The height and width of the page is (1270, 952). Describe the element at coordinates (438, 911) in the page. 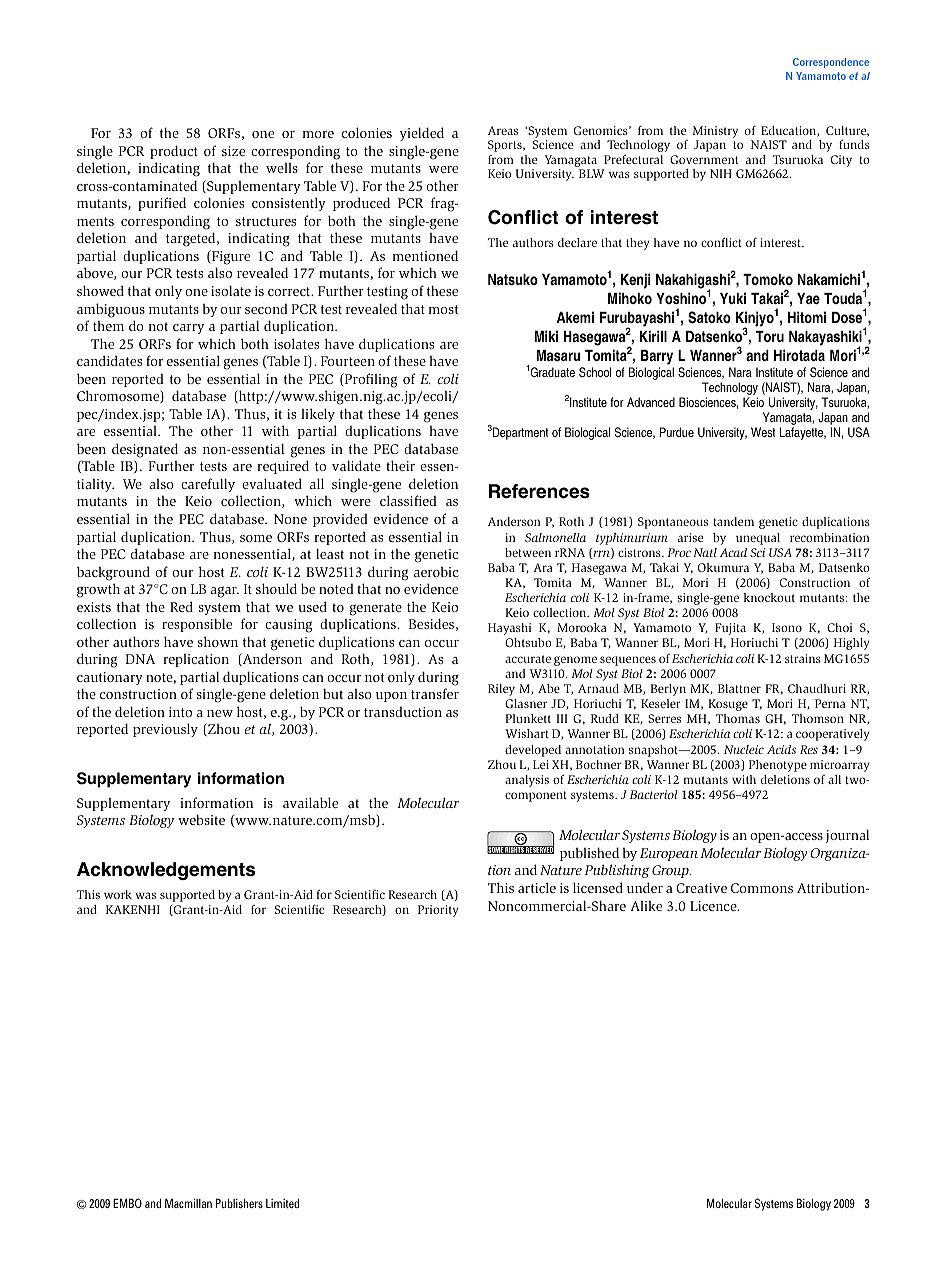

I see `Priority` at that location.
